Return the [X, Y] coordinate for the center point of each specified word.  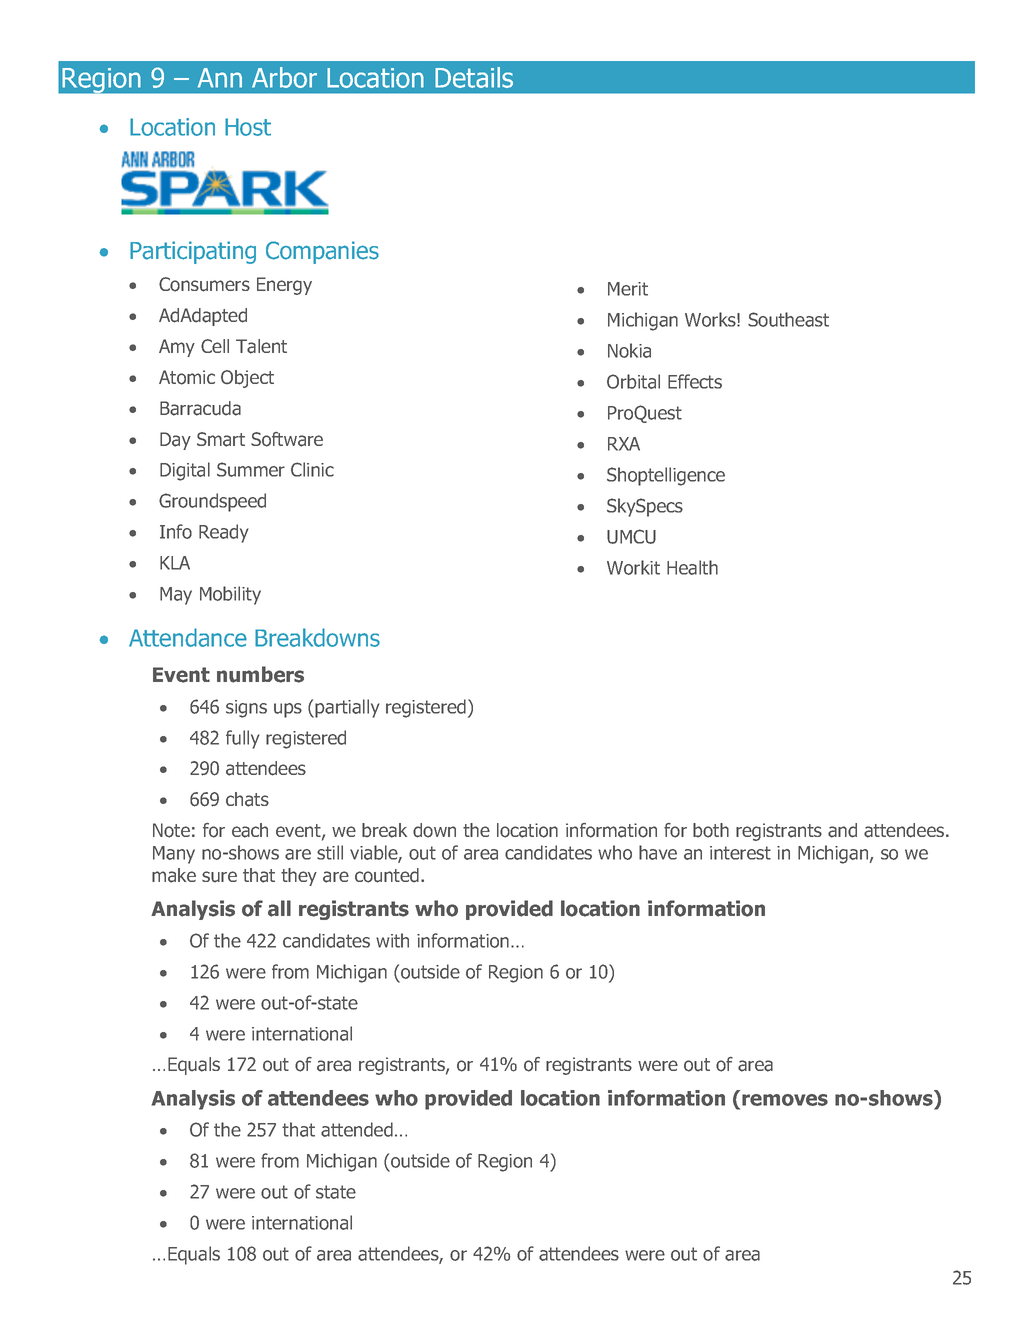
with [392, 940]
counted [387, 875]
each [250, 830]
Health [692, 567]
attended [357, 1129]
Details [474, 77]
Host [248, 127]
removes [785, 1100]
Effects [695, 381]
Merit [628, 289]
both [711, 830]
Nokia [629, 350]
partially [347, 708]
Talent [261, 346]
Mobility [230, 595]
